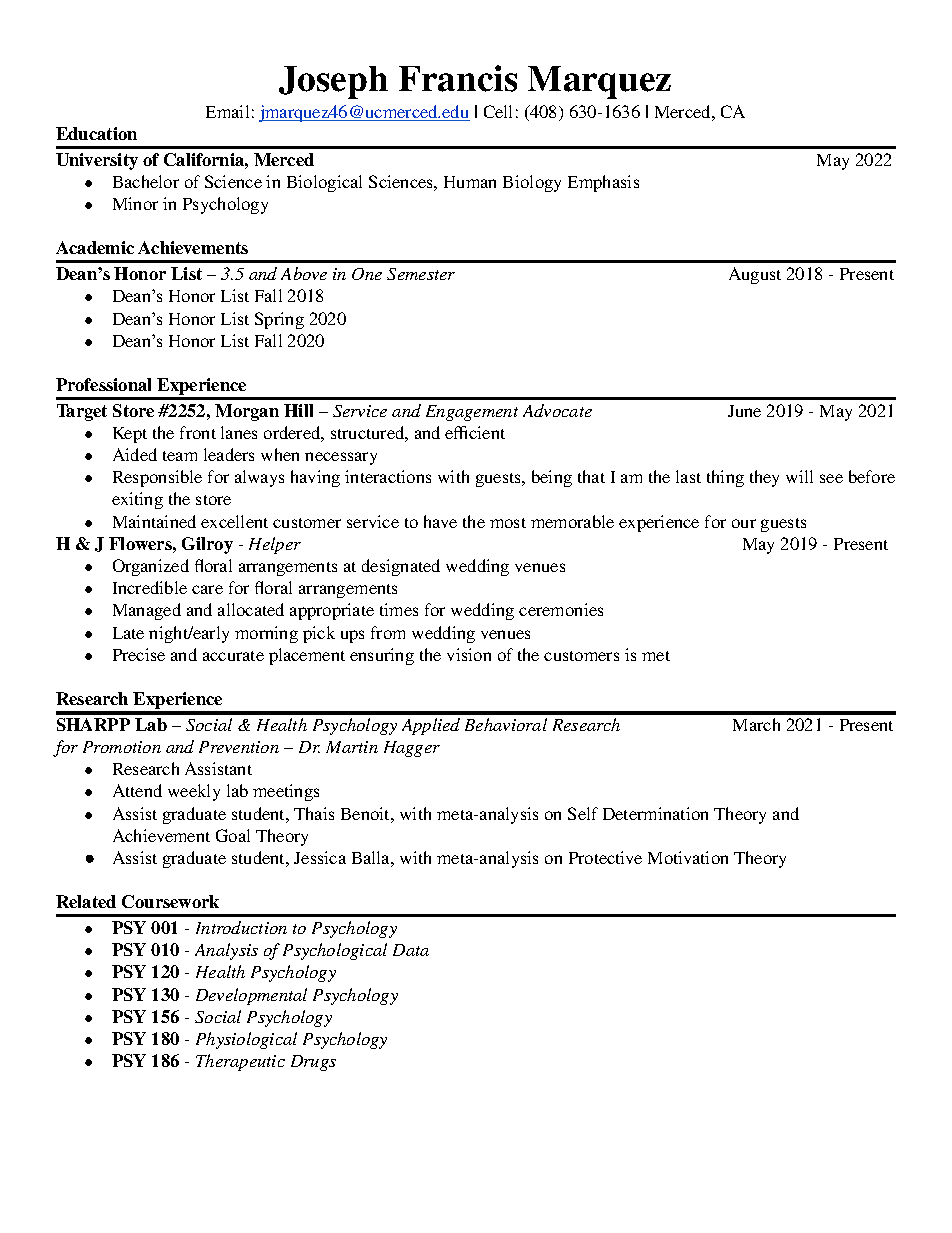 The width and height of the screenshot is (952, 1233). What do you see at coordinates (603, 183) in the screenshot?
I see `Emphasis` at bounding box center [603, 183].
